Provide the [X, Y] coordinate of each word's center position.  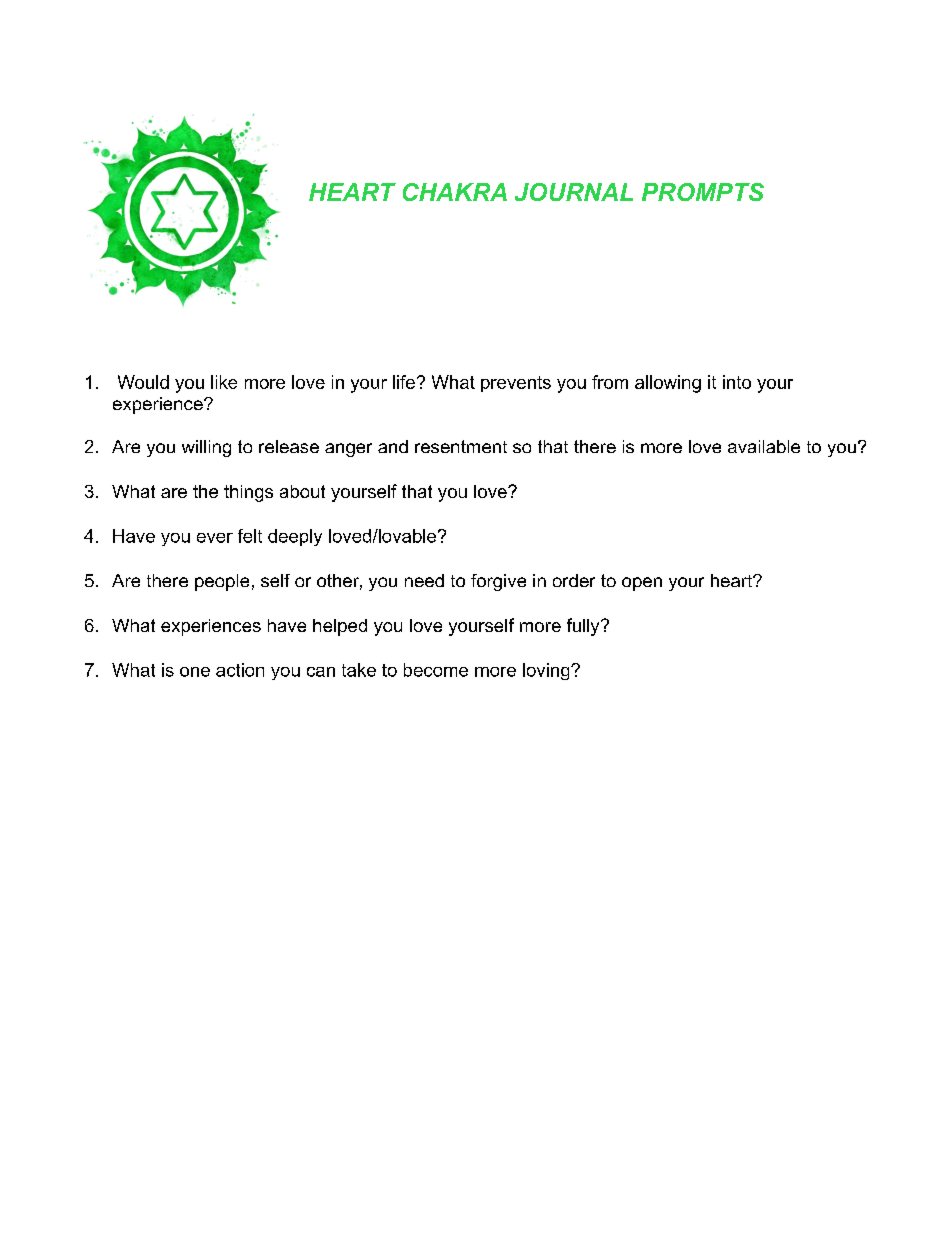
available [764, 446]
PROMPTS [703, 192]
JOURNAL [574, 192]
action [240, 670]
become [436, 670]
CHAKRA [455, 192]
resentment [461, 446]
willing [206, 448]
